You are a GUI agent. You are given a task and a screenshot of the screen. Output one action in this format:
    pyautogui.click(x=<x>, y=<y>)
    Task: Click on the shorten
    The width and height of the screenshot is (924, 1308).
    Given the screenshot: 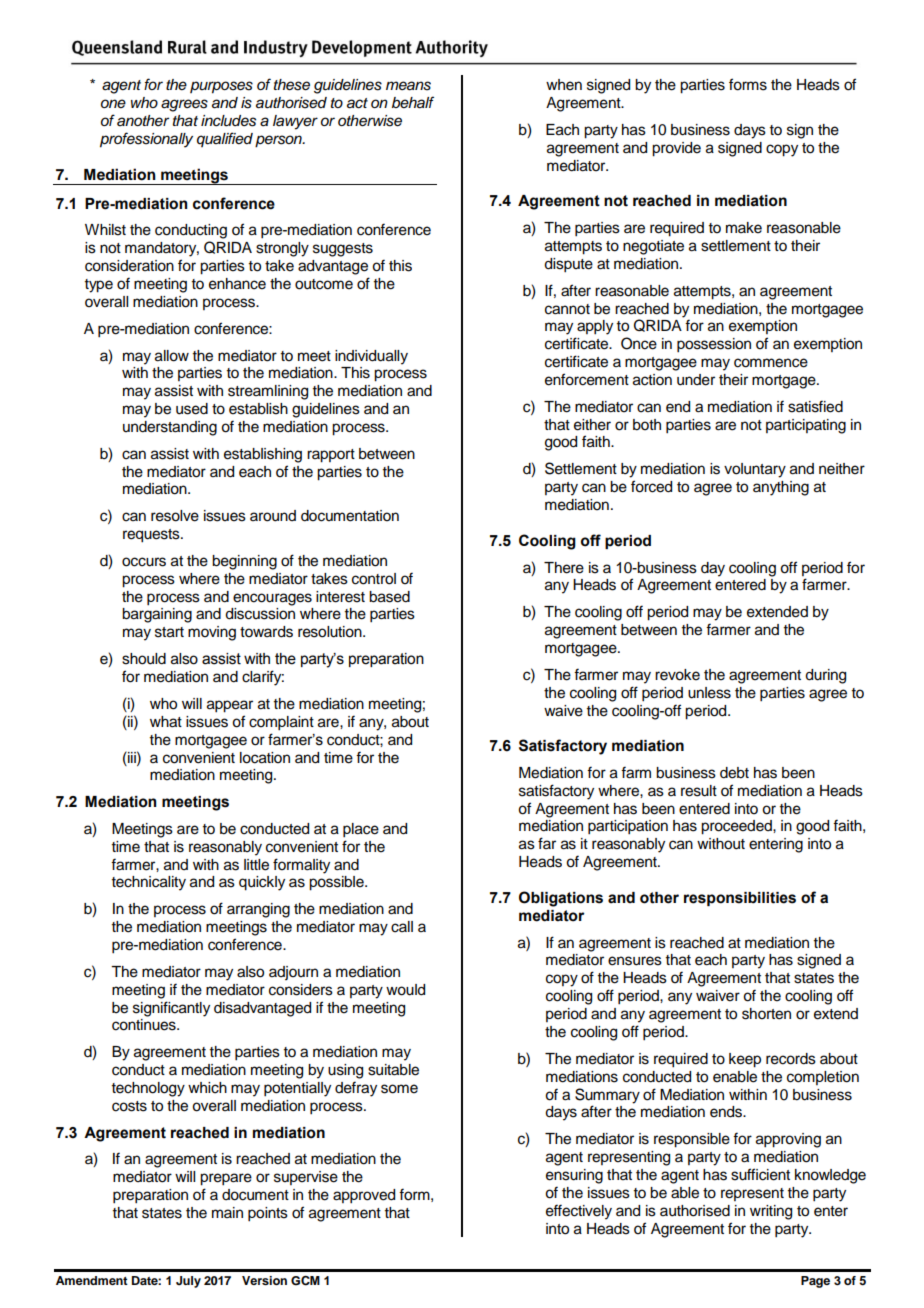 What is the action you would take?
    pyautogui.click(x=766, y=1014)
